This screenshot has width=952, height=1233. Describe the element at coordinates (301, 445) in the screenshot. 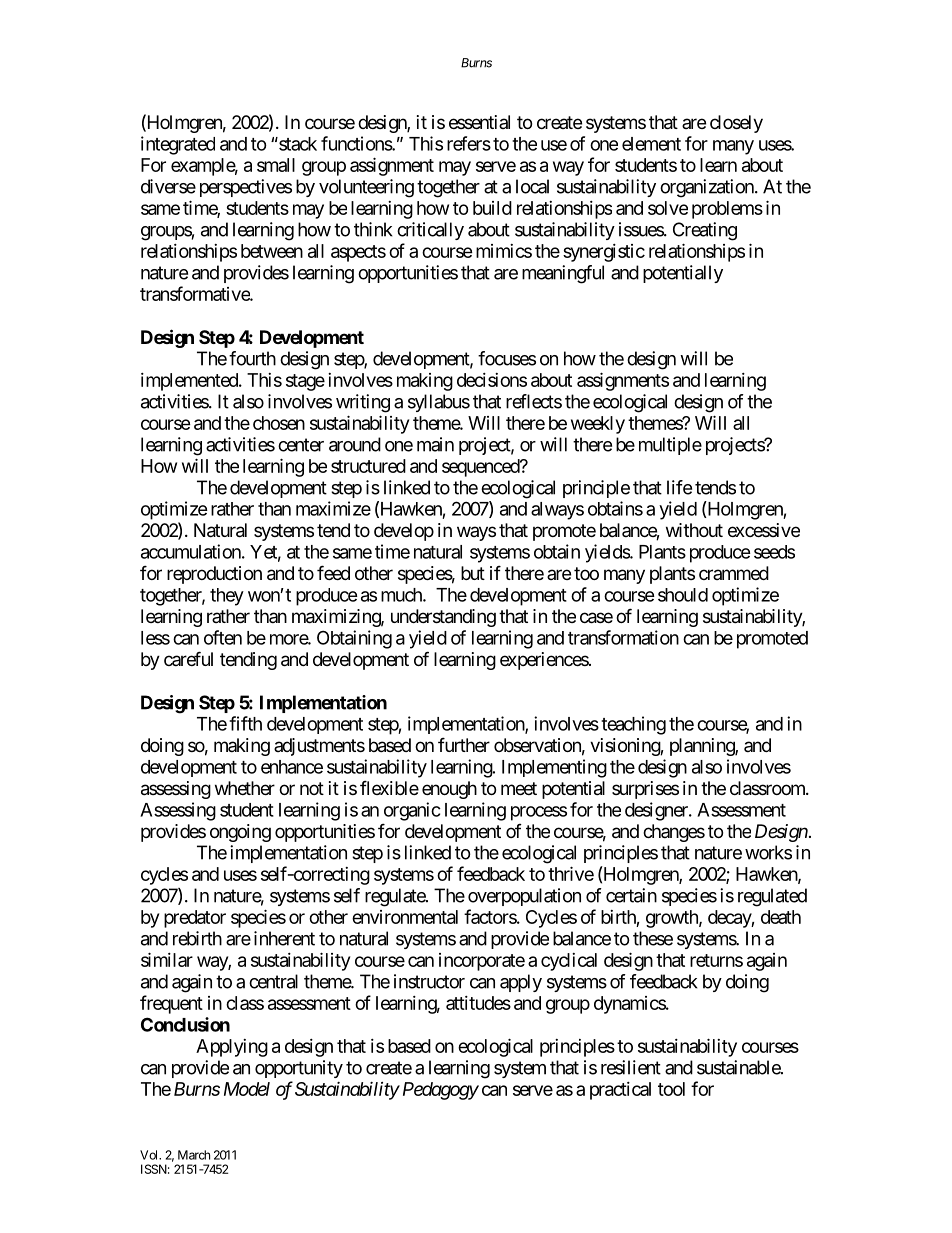

I see `center` at that location.
